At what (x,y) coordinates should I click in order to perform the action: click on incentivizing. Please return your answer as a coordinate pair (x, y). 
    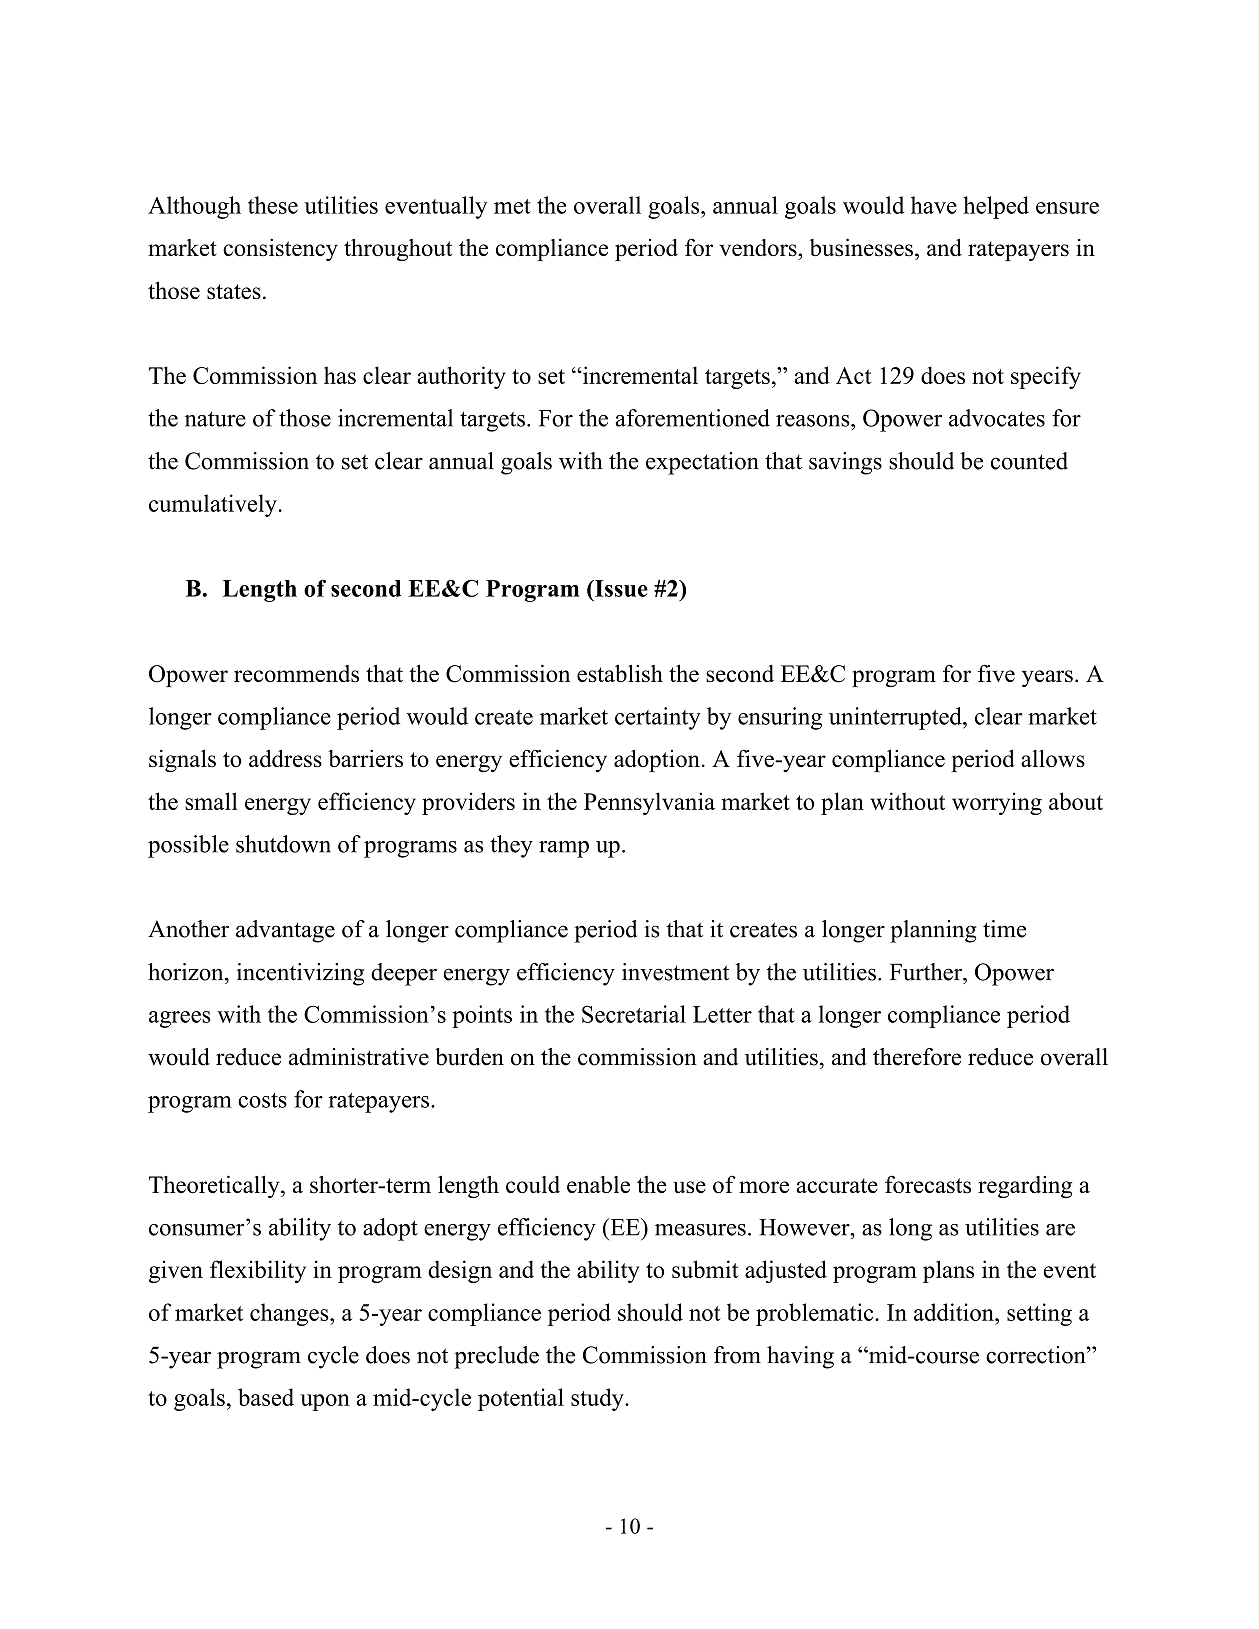
    Looking at the image, I should click on (300, 974).
